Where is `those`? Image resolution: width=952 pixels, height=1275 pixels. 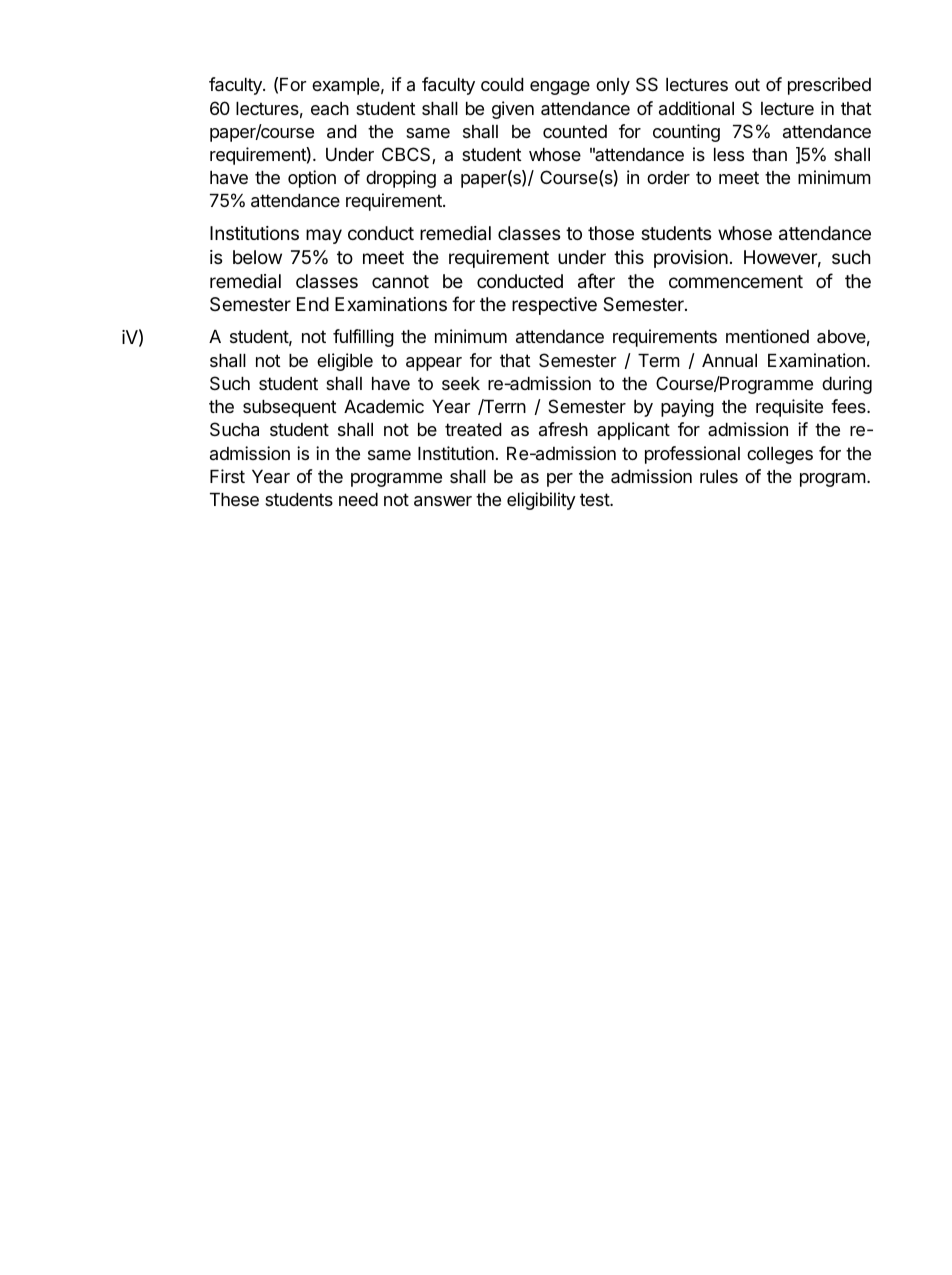
those is located at coordinates (611, 233).
